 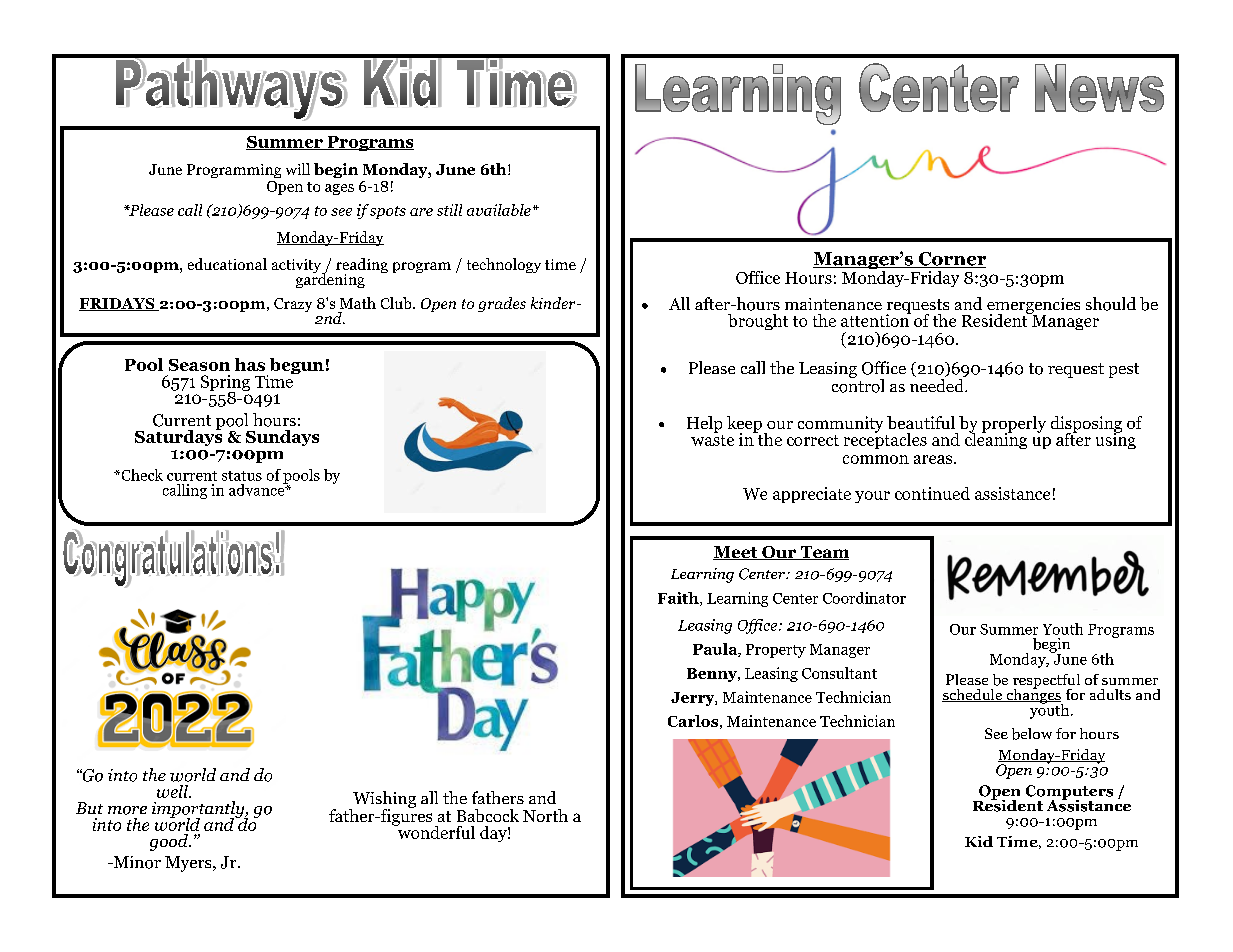 What do you see at coordinates (951, 260) in the image?
I see `Corner` at bounding box center [951, 260].
